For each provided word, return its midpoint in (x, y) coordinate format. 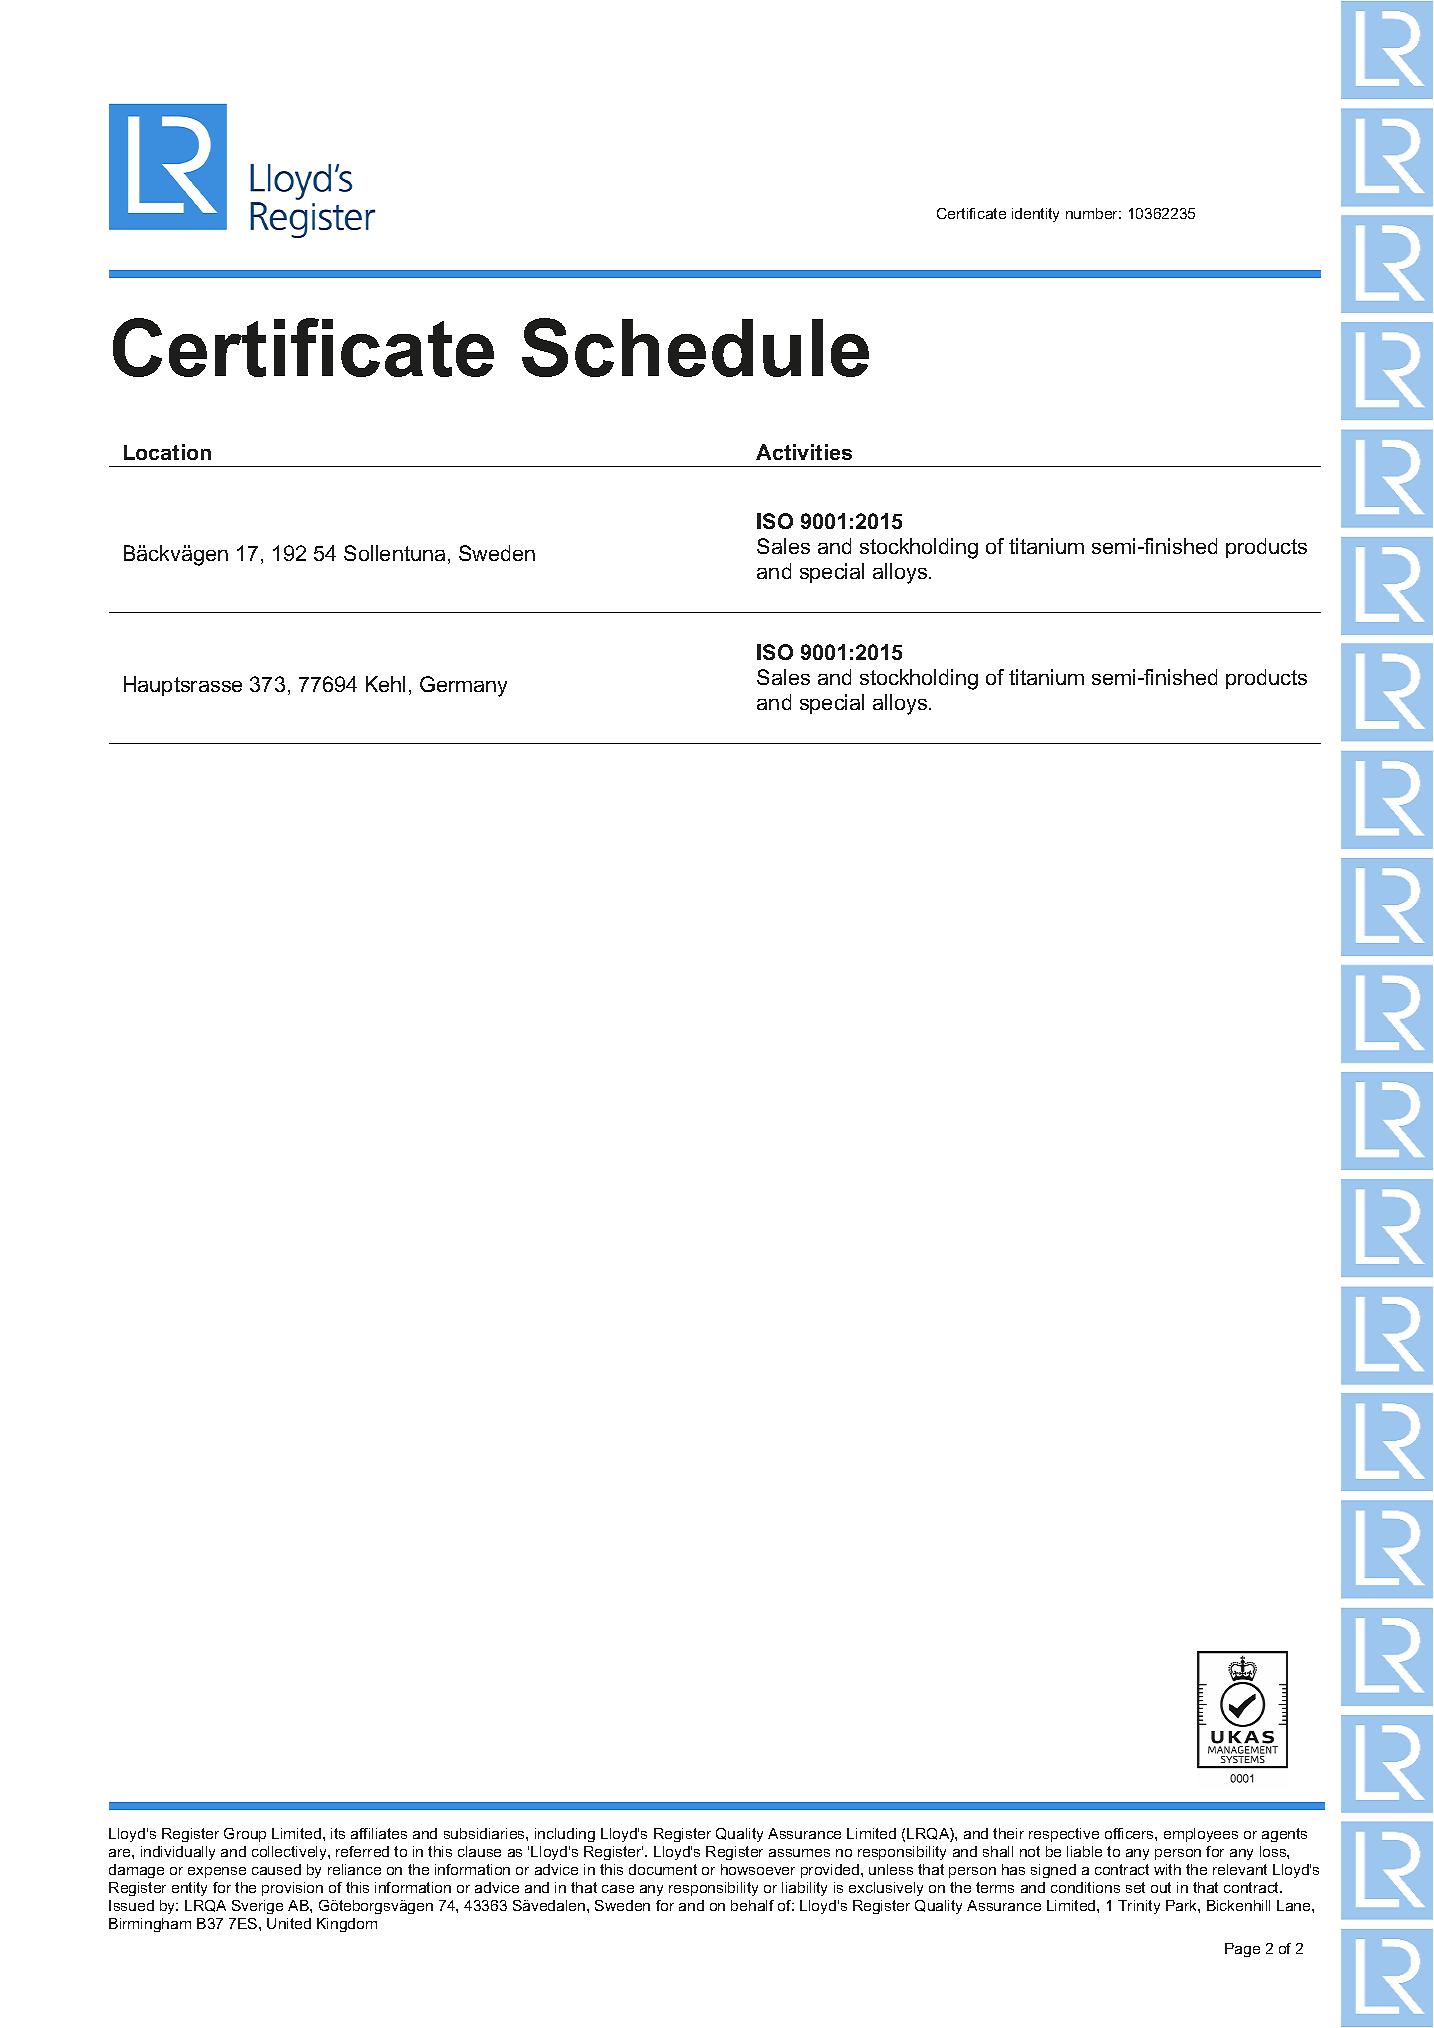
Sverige (257, 1907)
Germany (463, 686)
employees (1201, 1835)
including (565, 1835)
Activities (804, 452)
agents (1284, 1835)
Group (245, 1835)
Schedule (695, 347)
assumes (799, 1853)
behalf (752, 1905)
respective (1064, 1835)
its (338, 1833)
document (663, 1869)
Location (167, 452)
